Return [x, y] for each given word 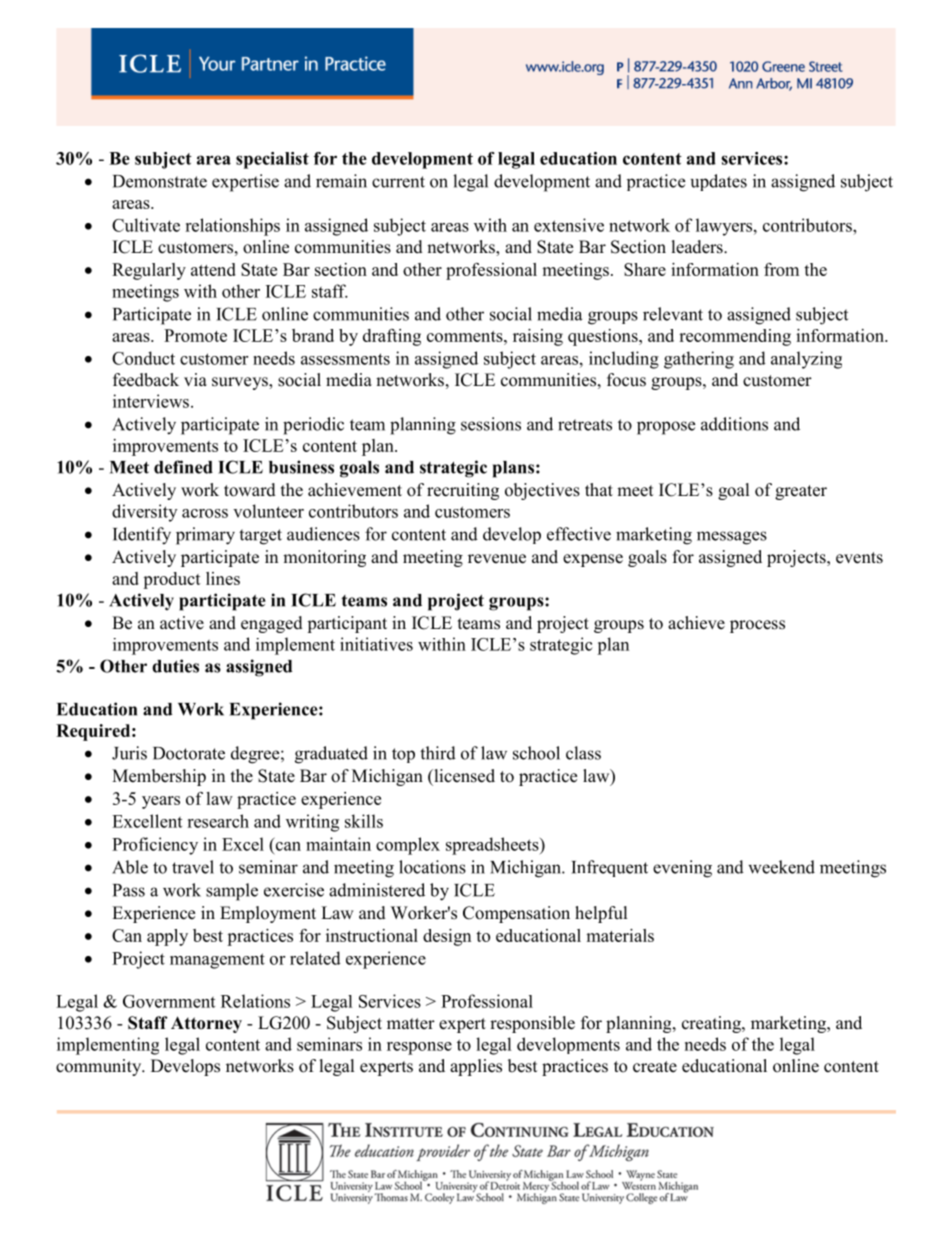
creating [712, 1024]
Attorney [206, 1024]
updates [719, 182]
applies [476, 1067]
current [398, 182]
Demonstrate [160, 181]
